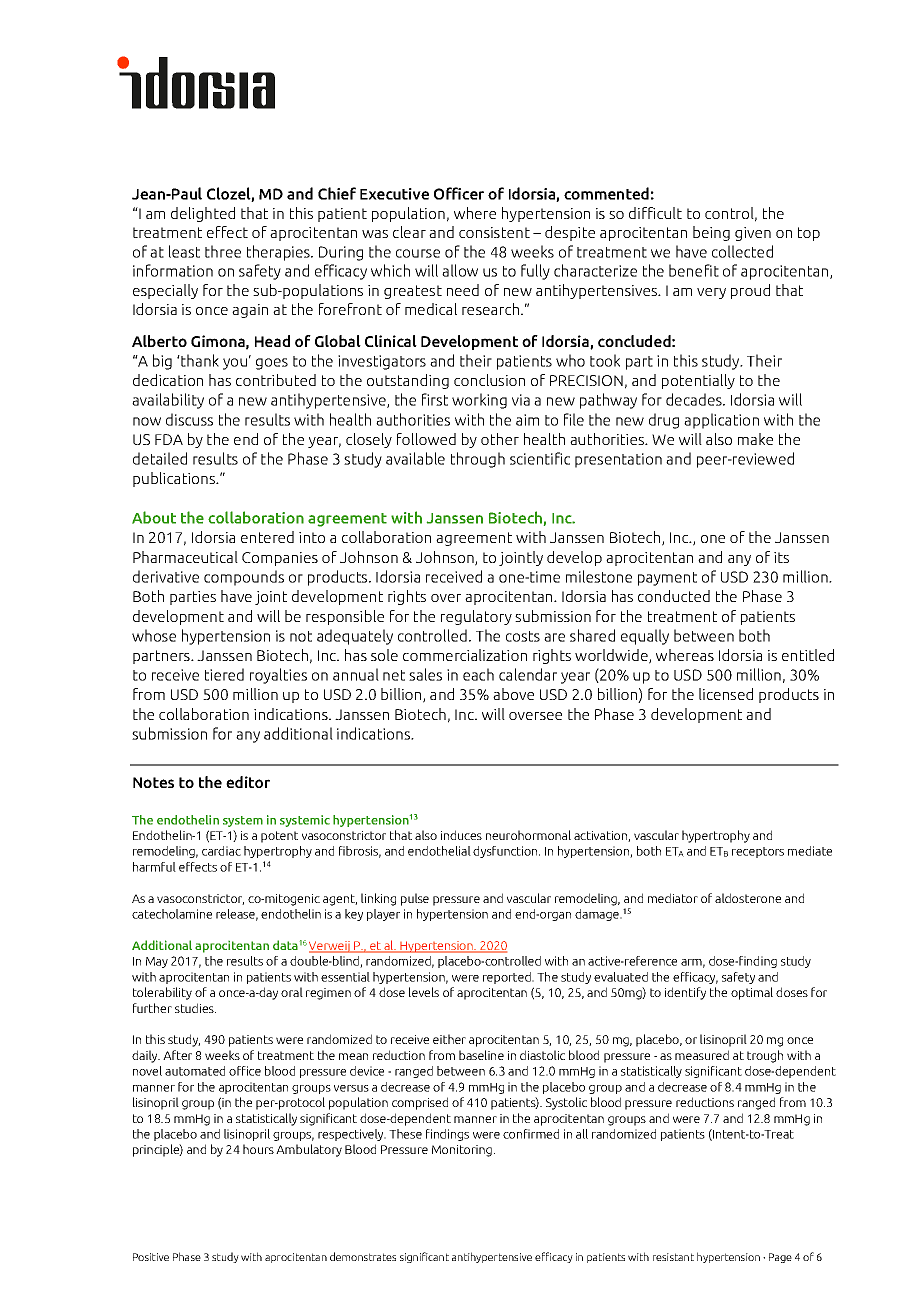 This document has width=924, height=1308. Describe the element at coordinates (780, 1258) in the document. I see `Page` at that location.
